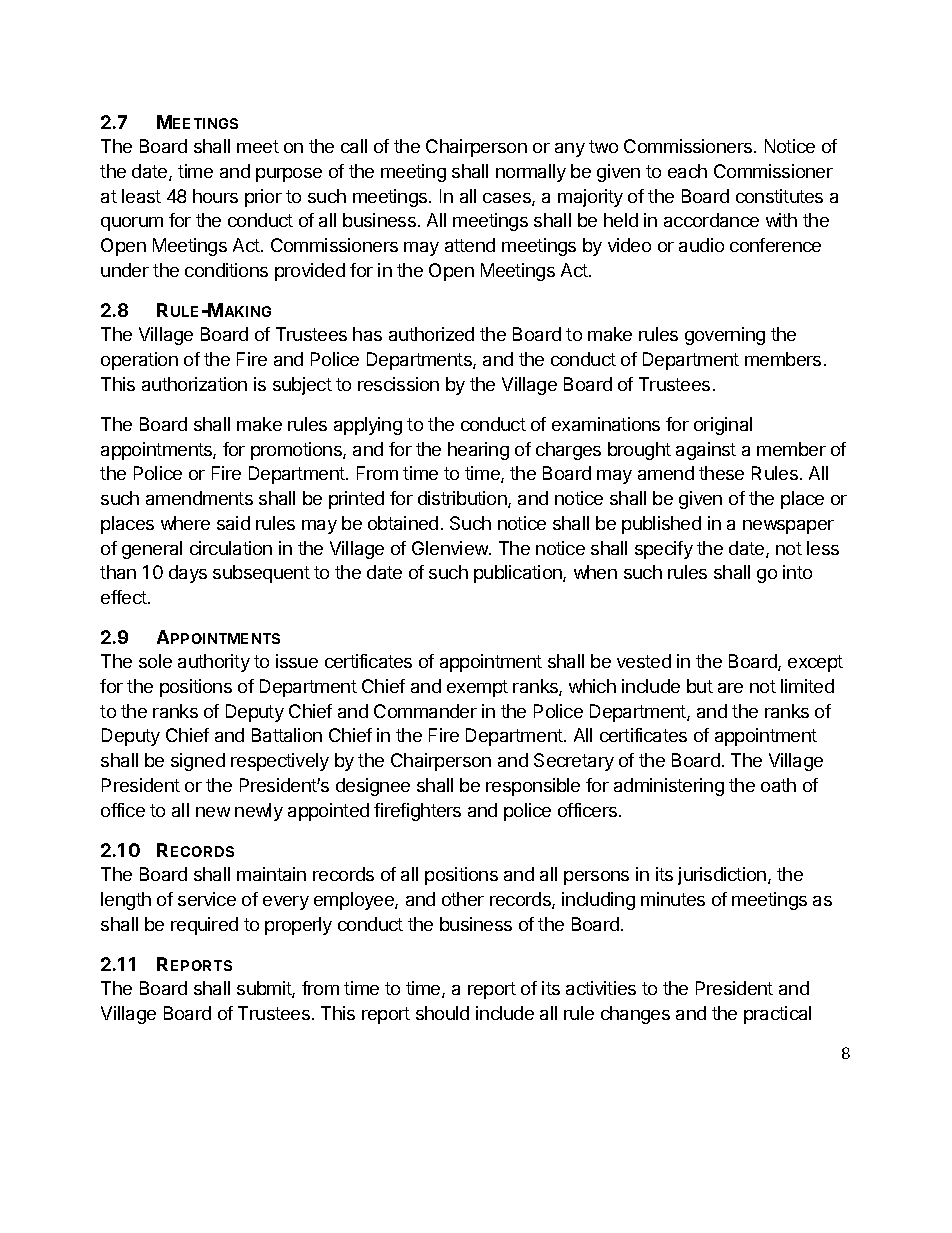 This document has width=952, height=1233. I want to click on cases, so click(508, 199).
